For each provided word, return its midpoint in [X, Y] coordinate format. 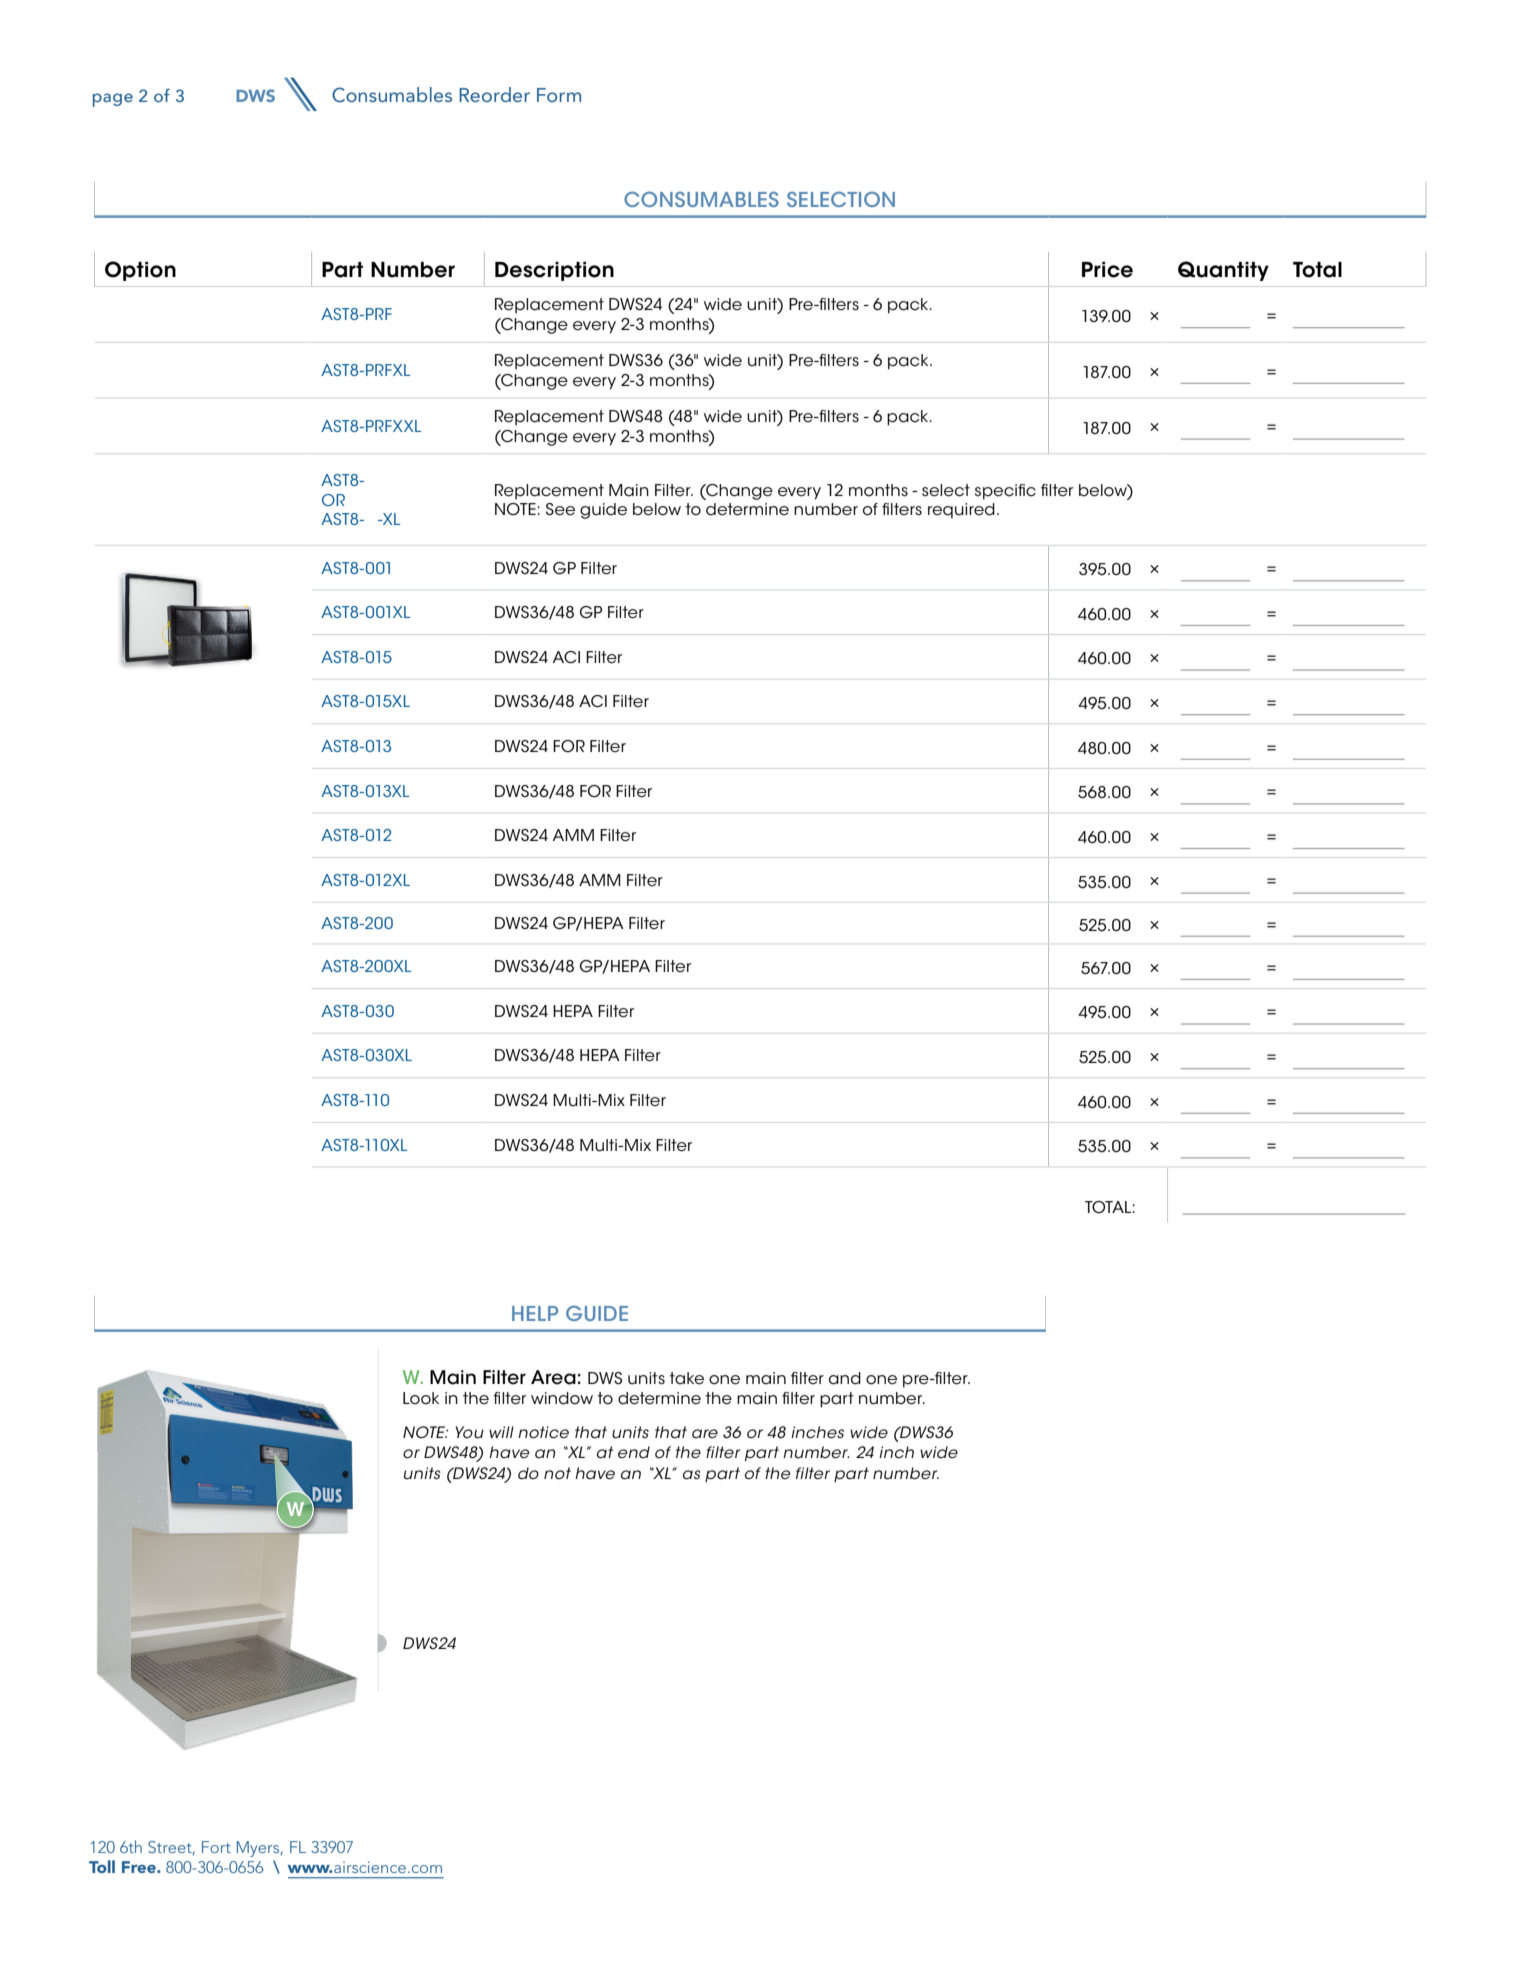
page [113, 100]
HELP [535, 1313]
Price [1107, 270]
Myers [259, 1849]
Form [559, 95]
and [845, 1378]
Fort [216, 1847]
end [634, 1452]
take [686, 1378]
